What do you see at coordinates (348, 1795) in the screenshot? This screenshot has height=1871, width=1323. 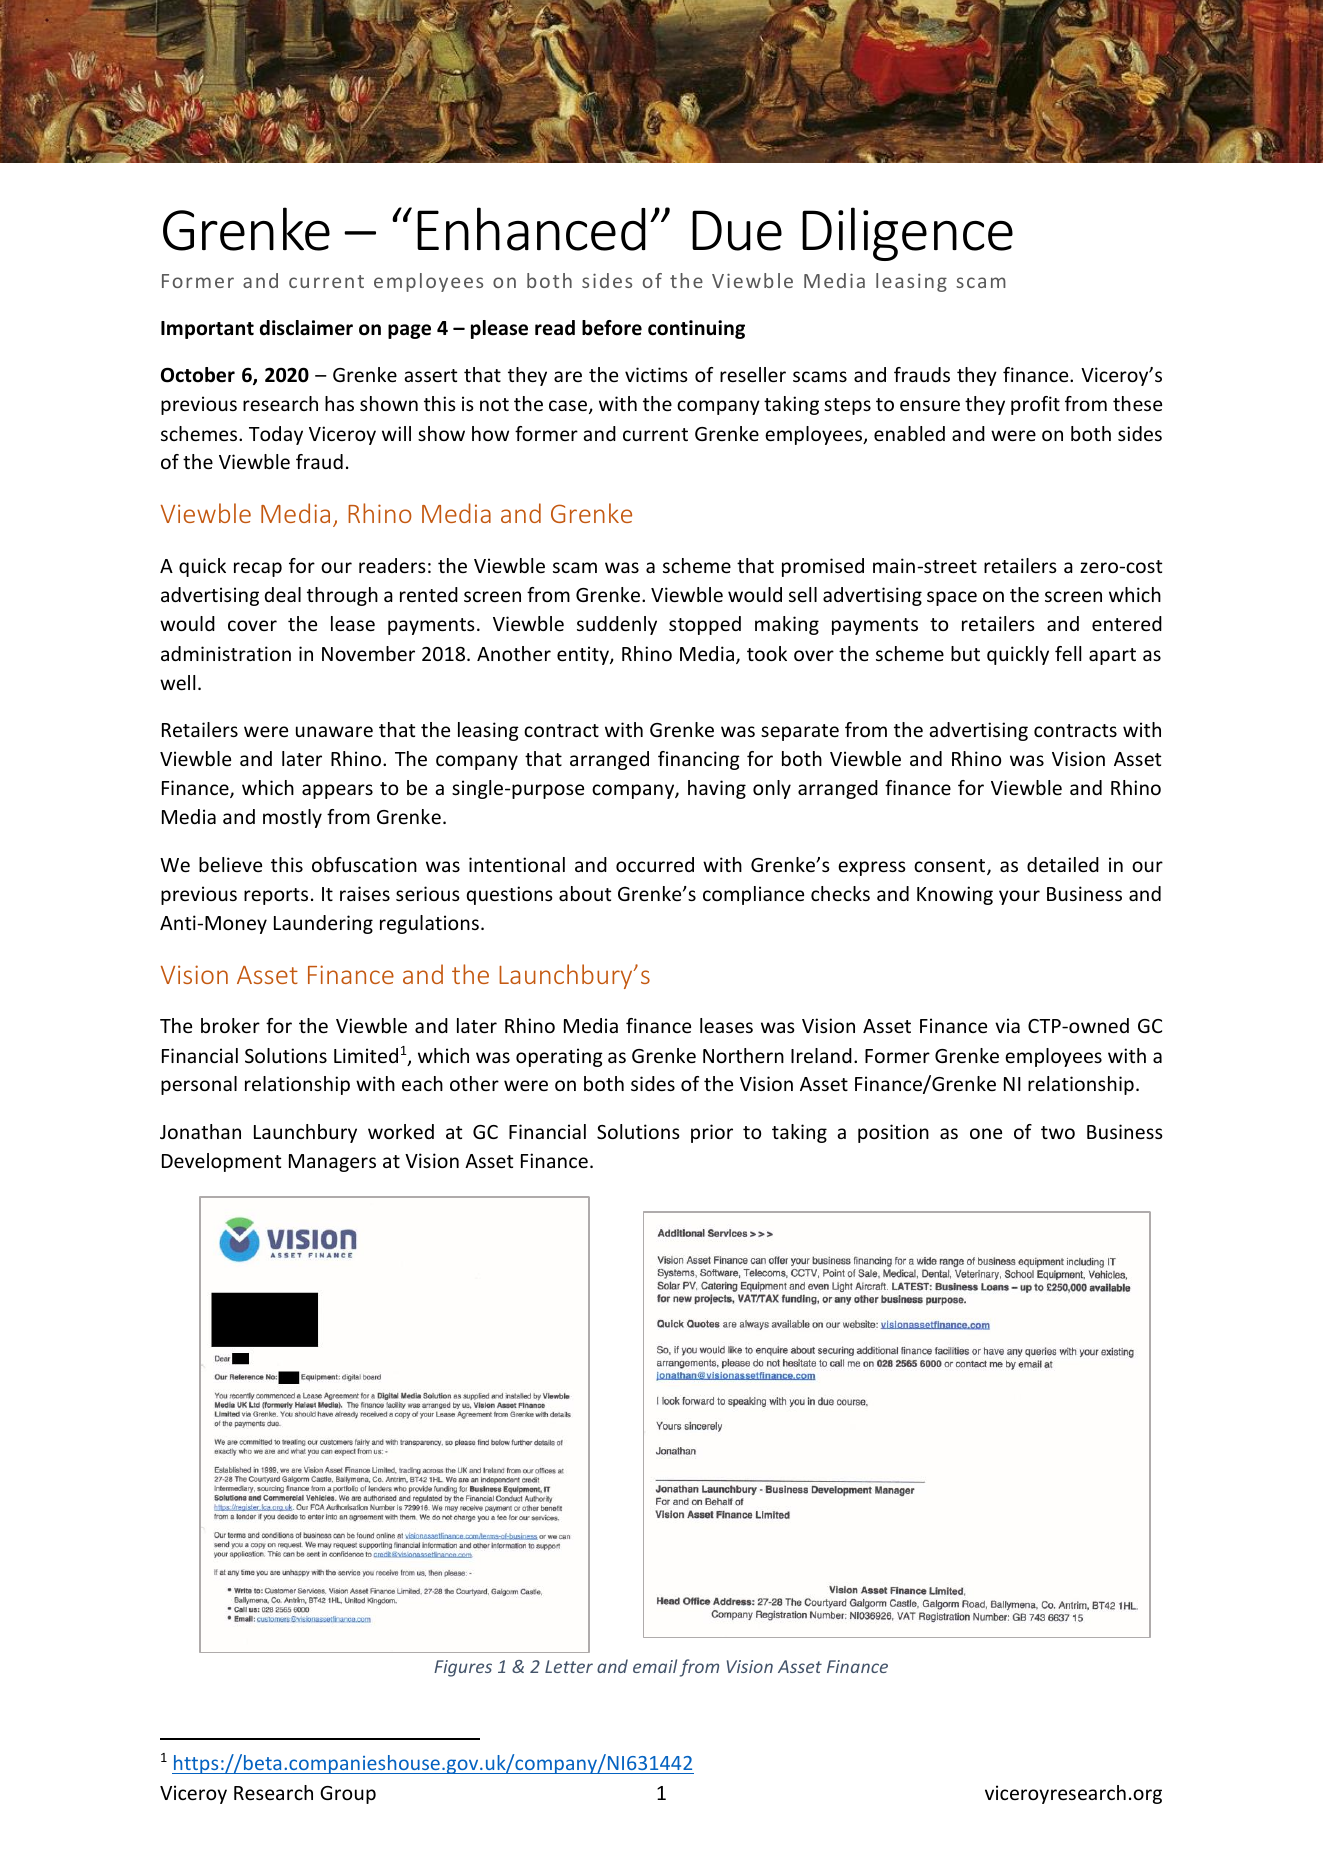 I see `Group` at bounding box center [348, 1795].
